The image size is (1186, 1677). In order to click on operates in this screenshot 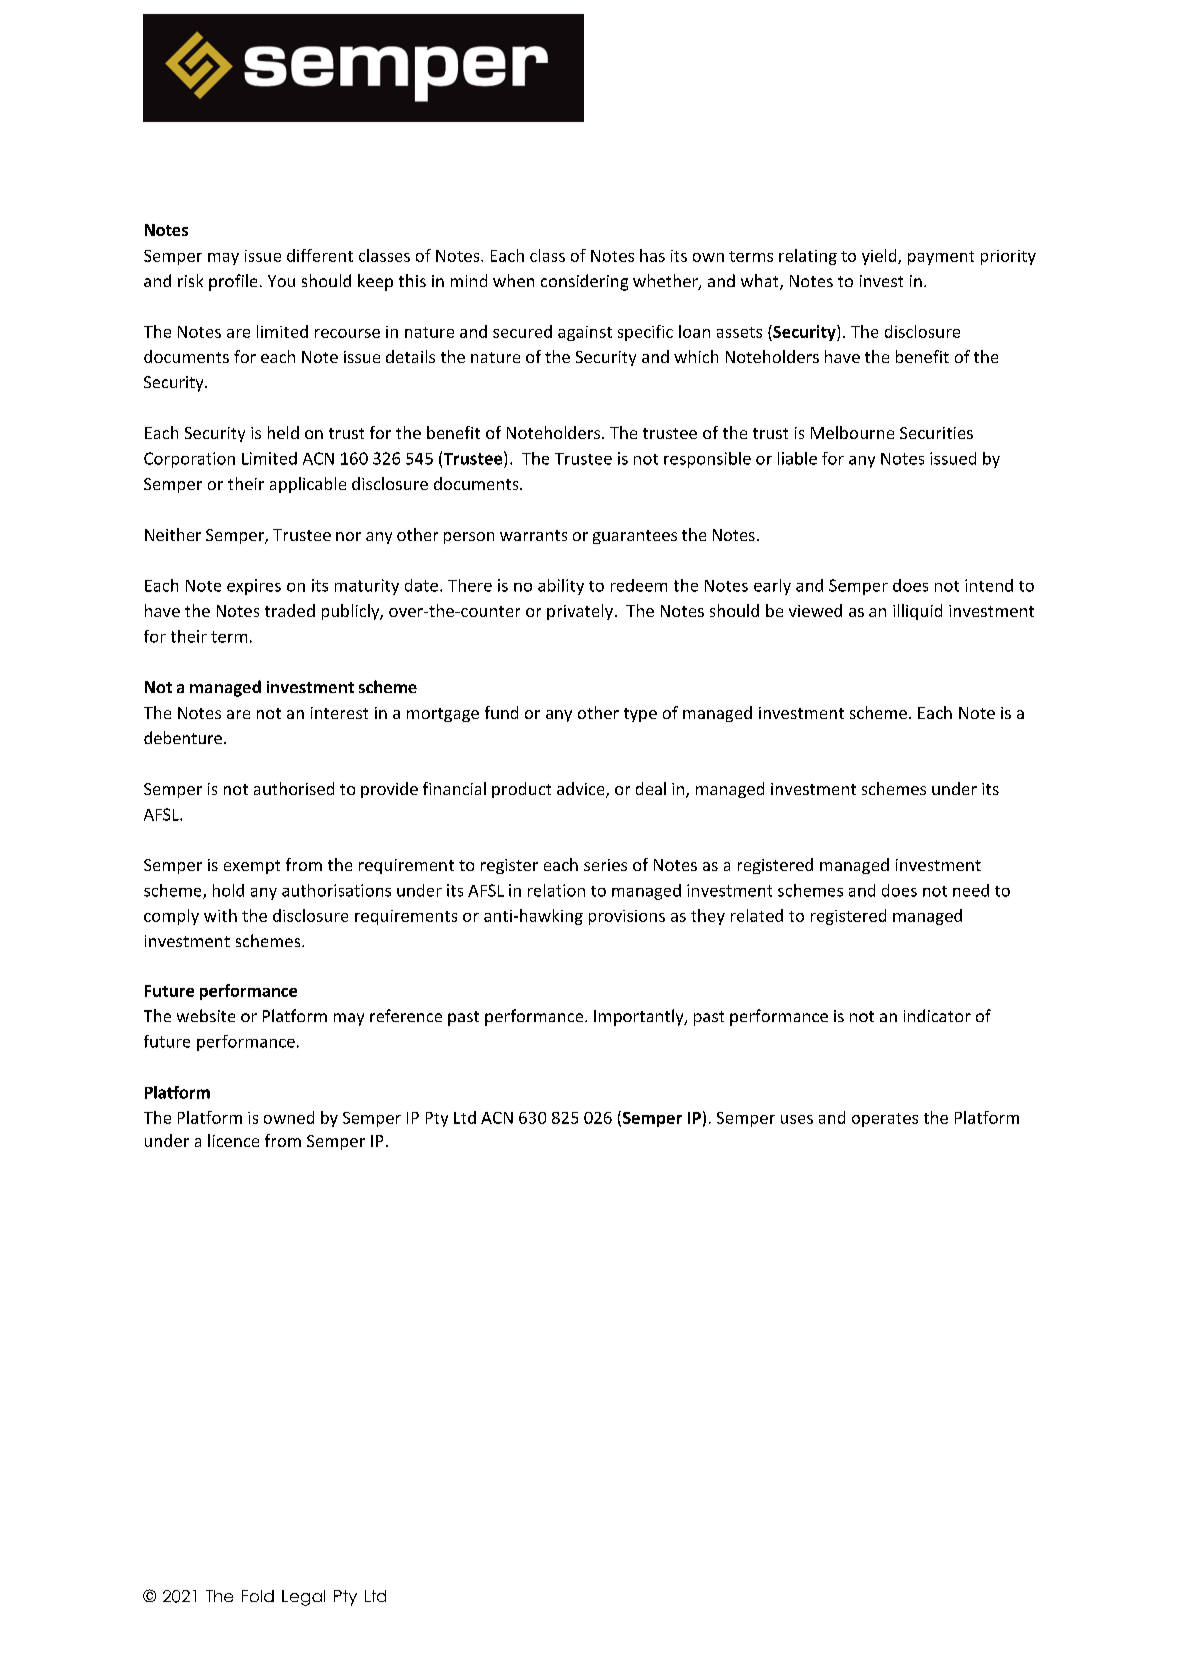, I will do `click(885, 1120)`.
